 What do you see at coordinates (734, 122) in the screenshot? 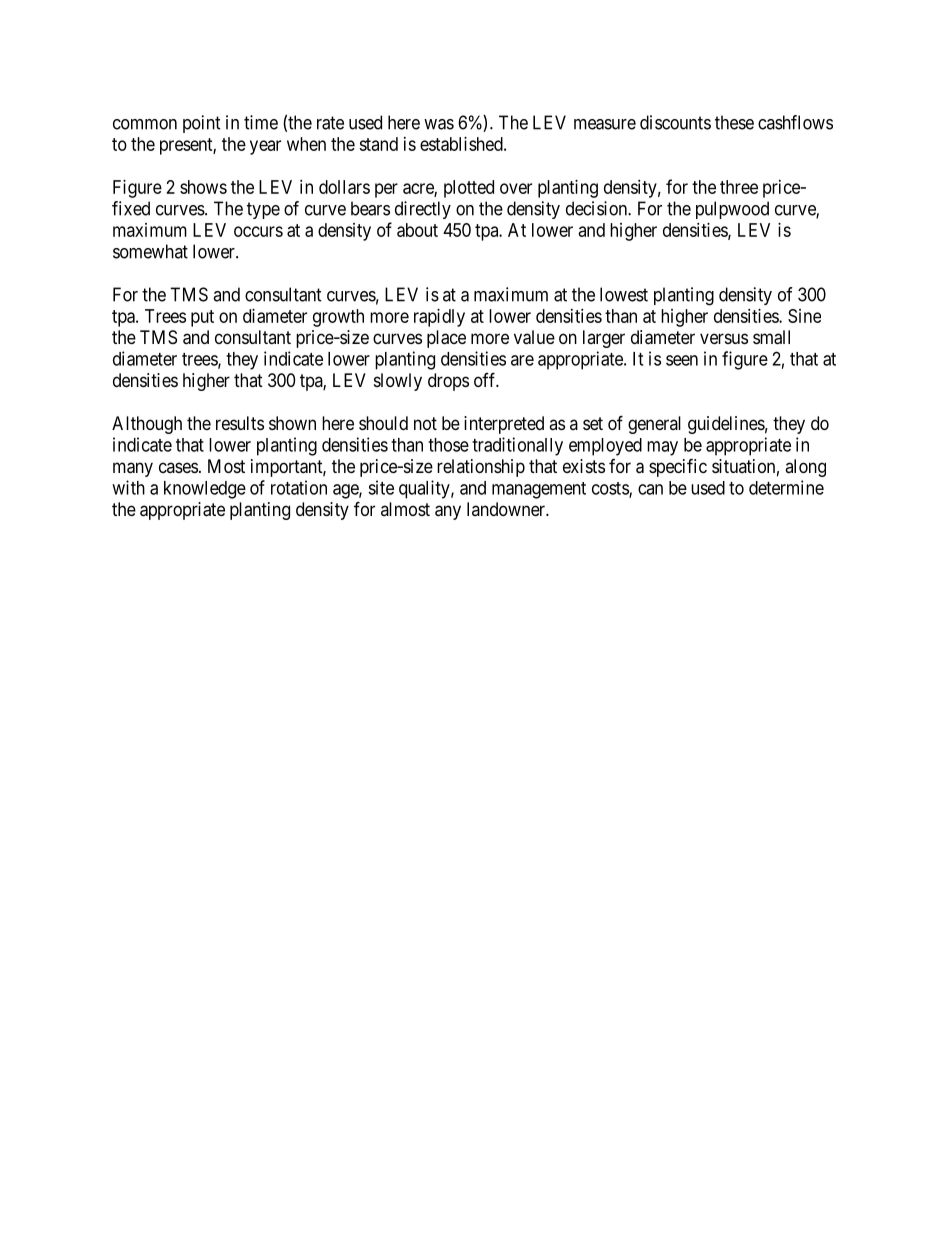
I see `these` at bounding box center [734, 122].
